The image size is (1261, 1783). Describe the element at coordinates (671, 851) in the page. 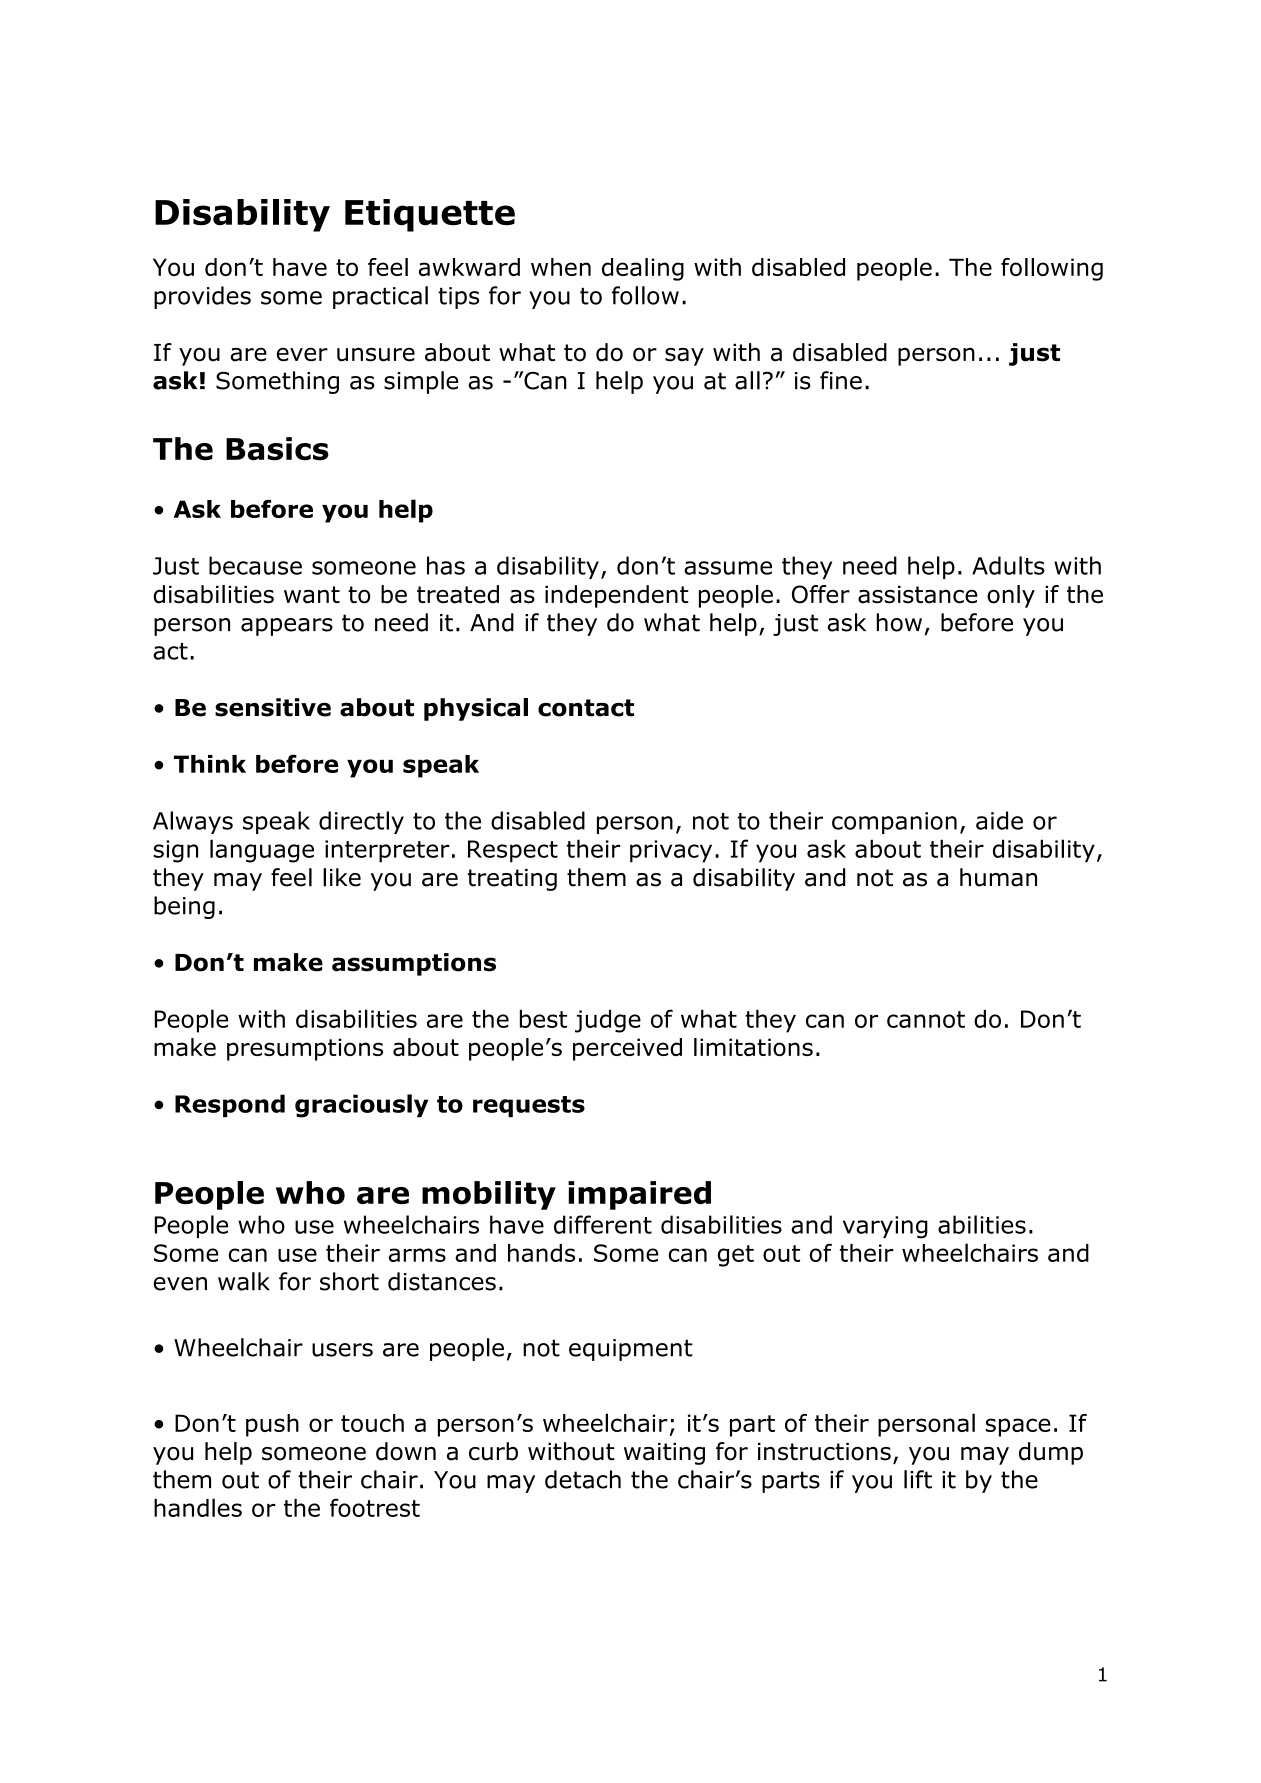

I see `privacy` at that location.
